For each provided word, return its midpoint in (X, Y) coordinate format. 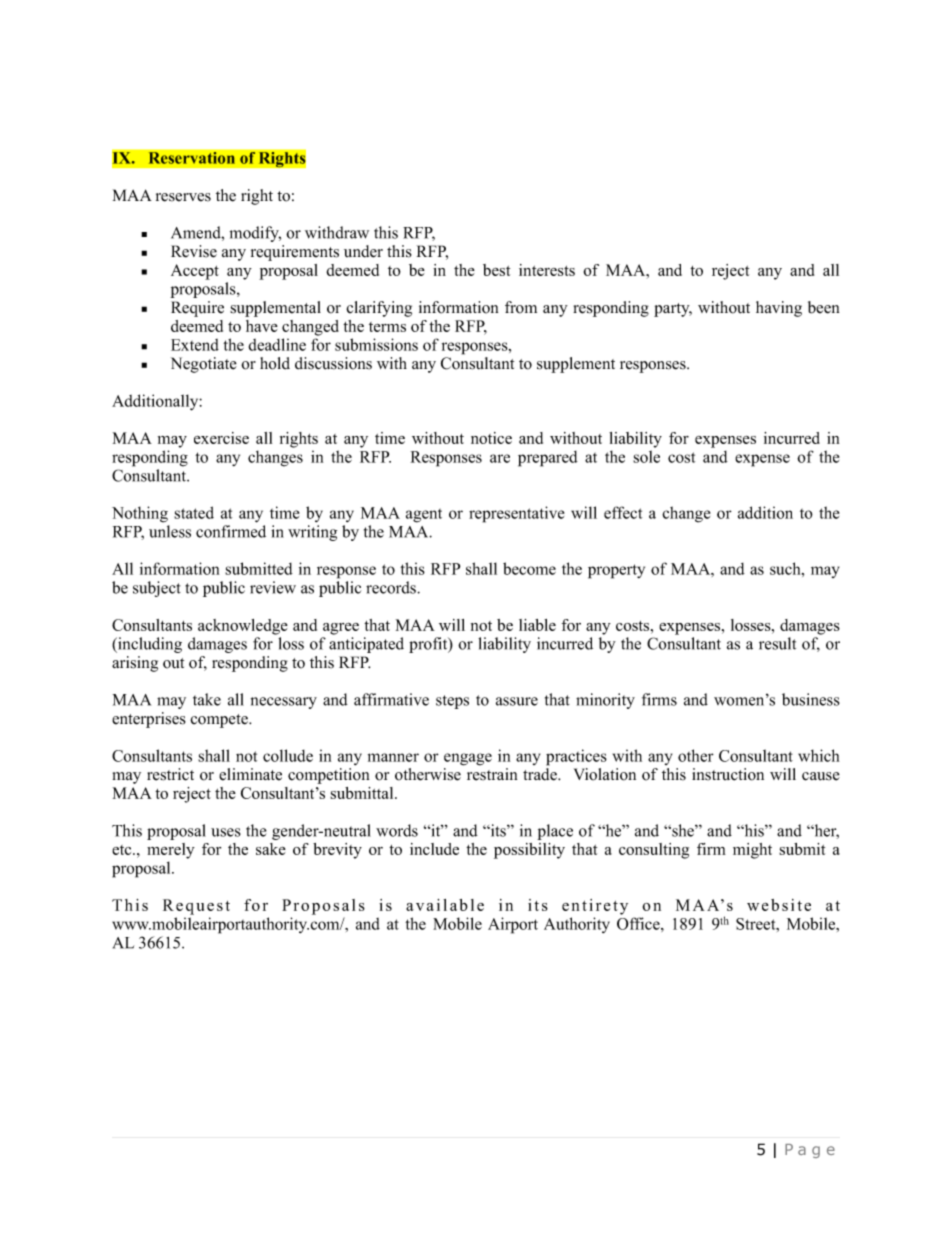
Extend (195, 345)
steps (452, 702)
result (777, 643)
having (779, 309)
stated (194, 512)
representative (516, 514)
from (521, 307)
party (673, 310)
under (363, 251)
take (207, 699)
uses (226, 832)
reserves (183, 197)
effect (623, 512)
